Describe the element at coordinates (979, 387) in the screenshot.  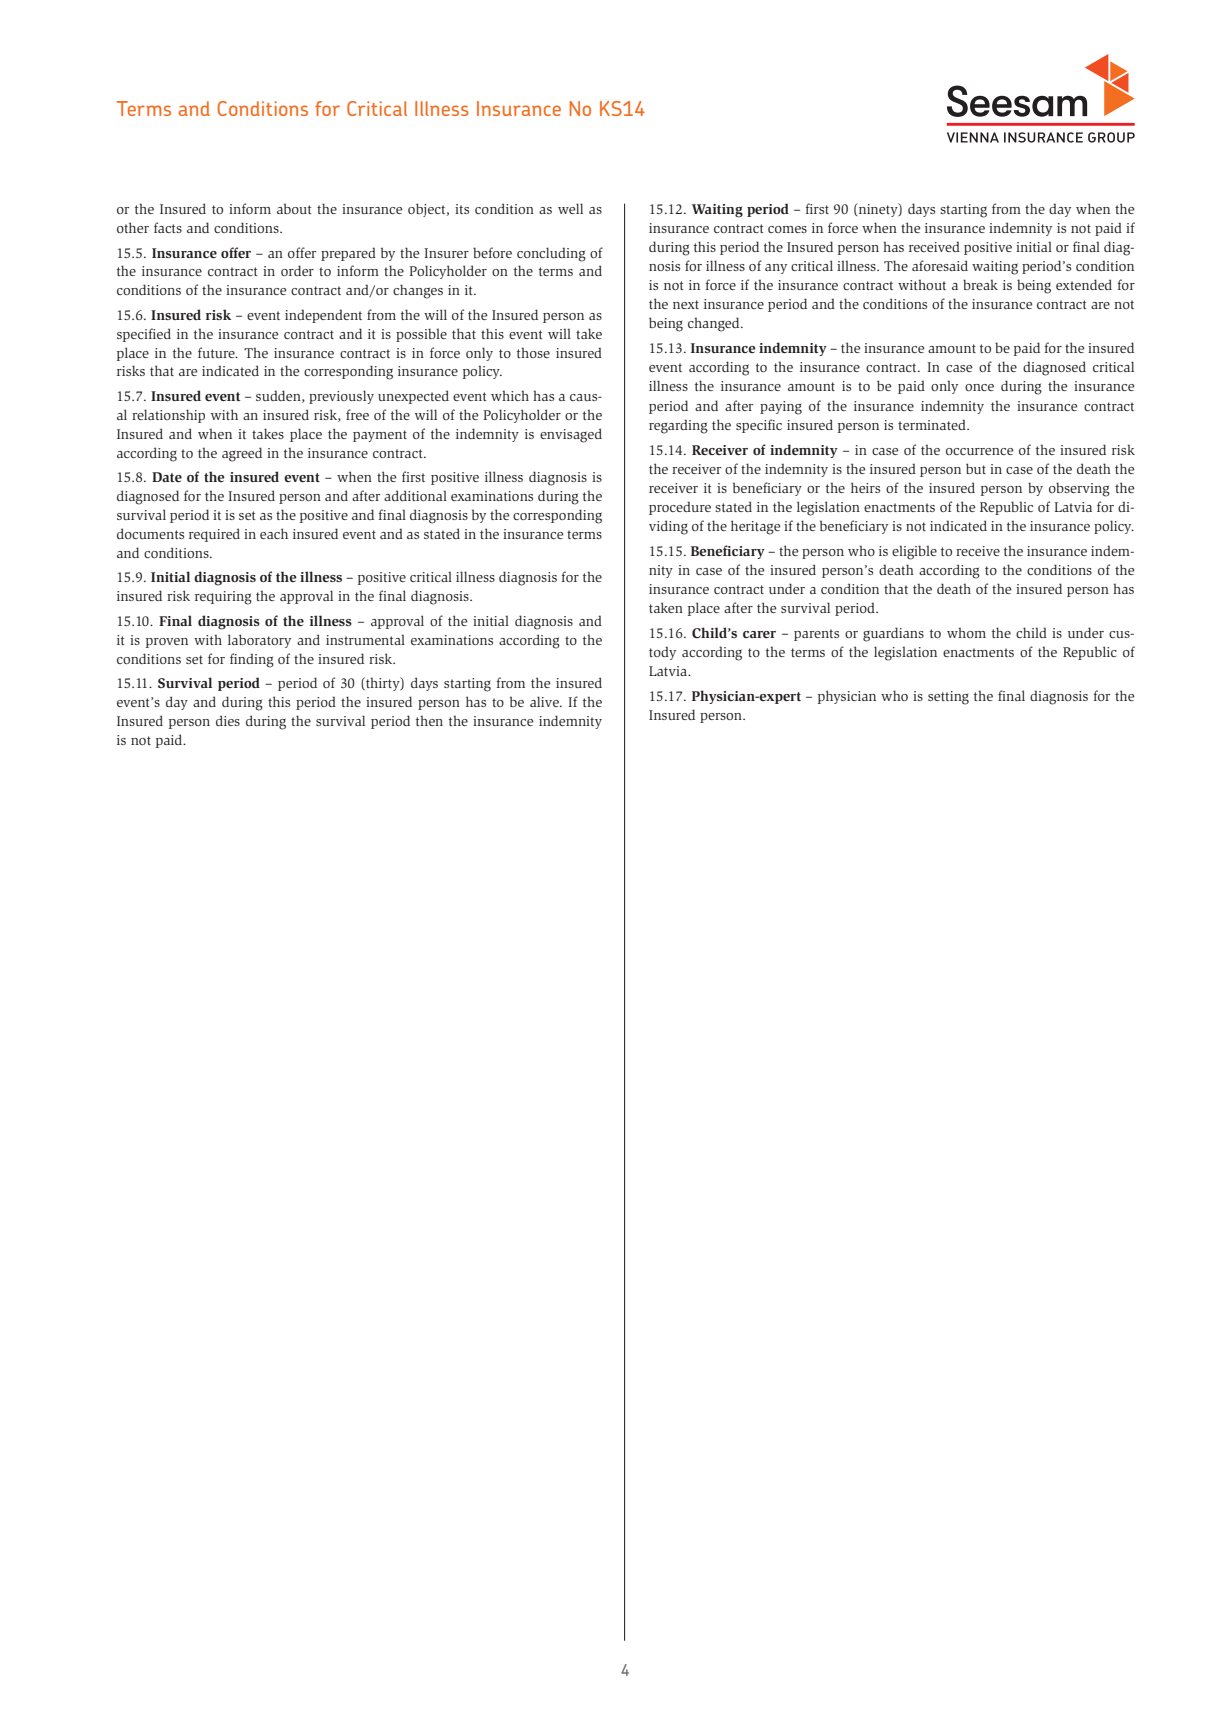
I see `once` at that location.
